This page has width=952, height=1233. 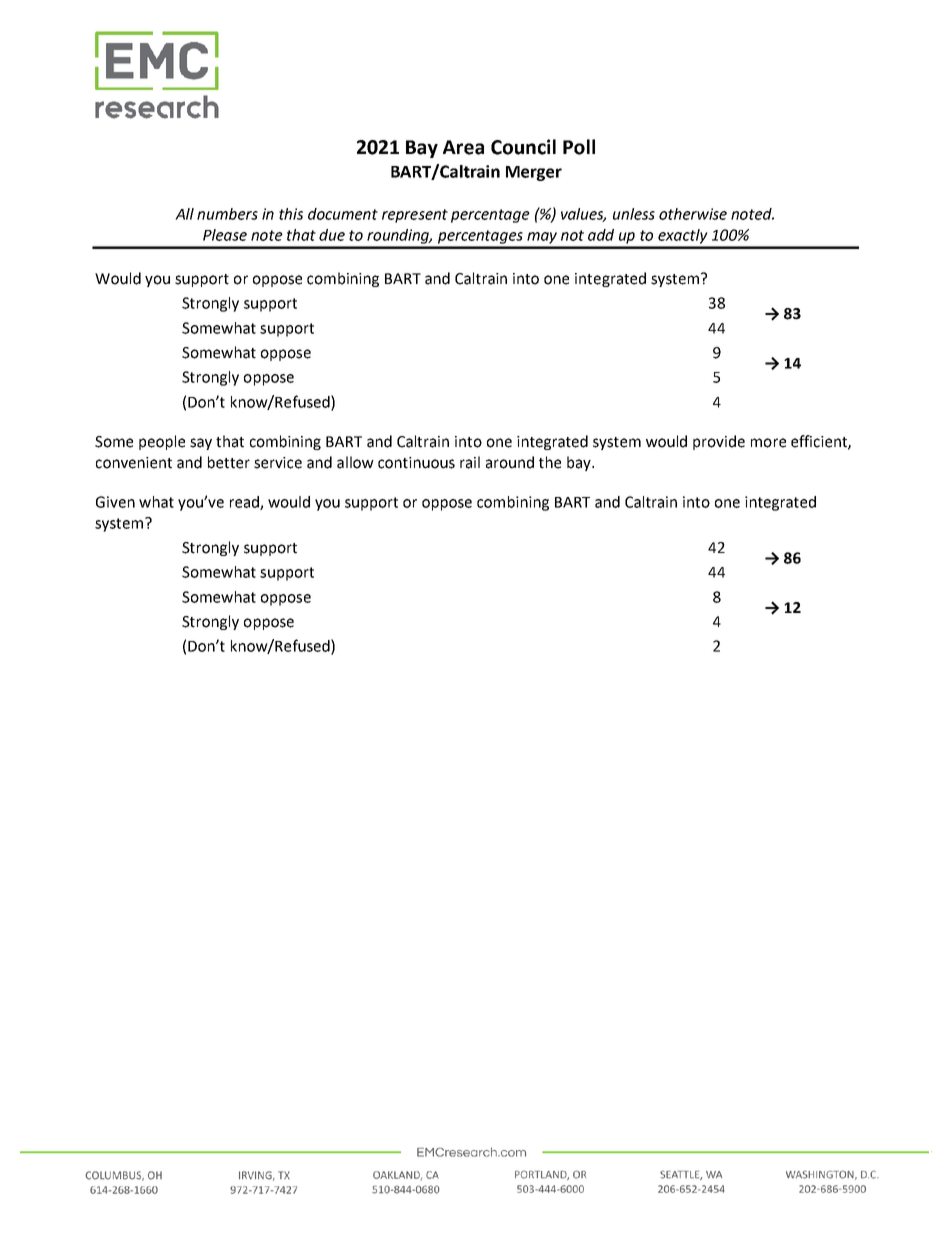 I want to click on read, so click(x=245, y=503).
